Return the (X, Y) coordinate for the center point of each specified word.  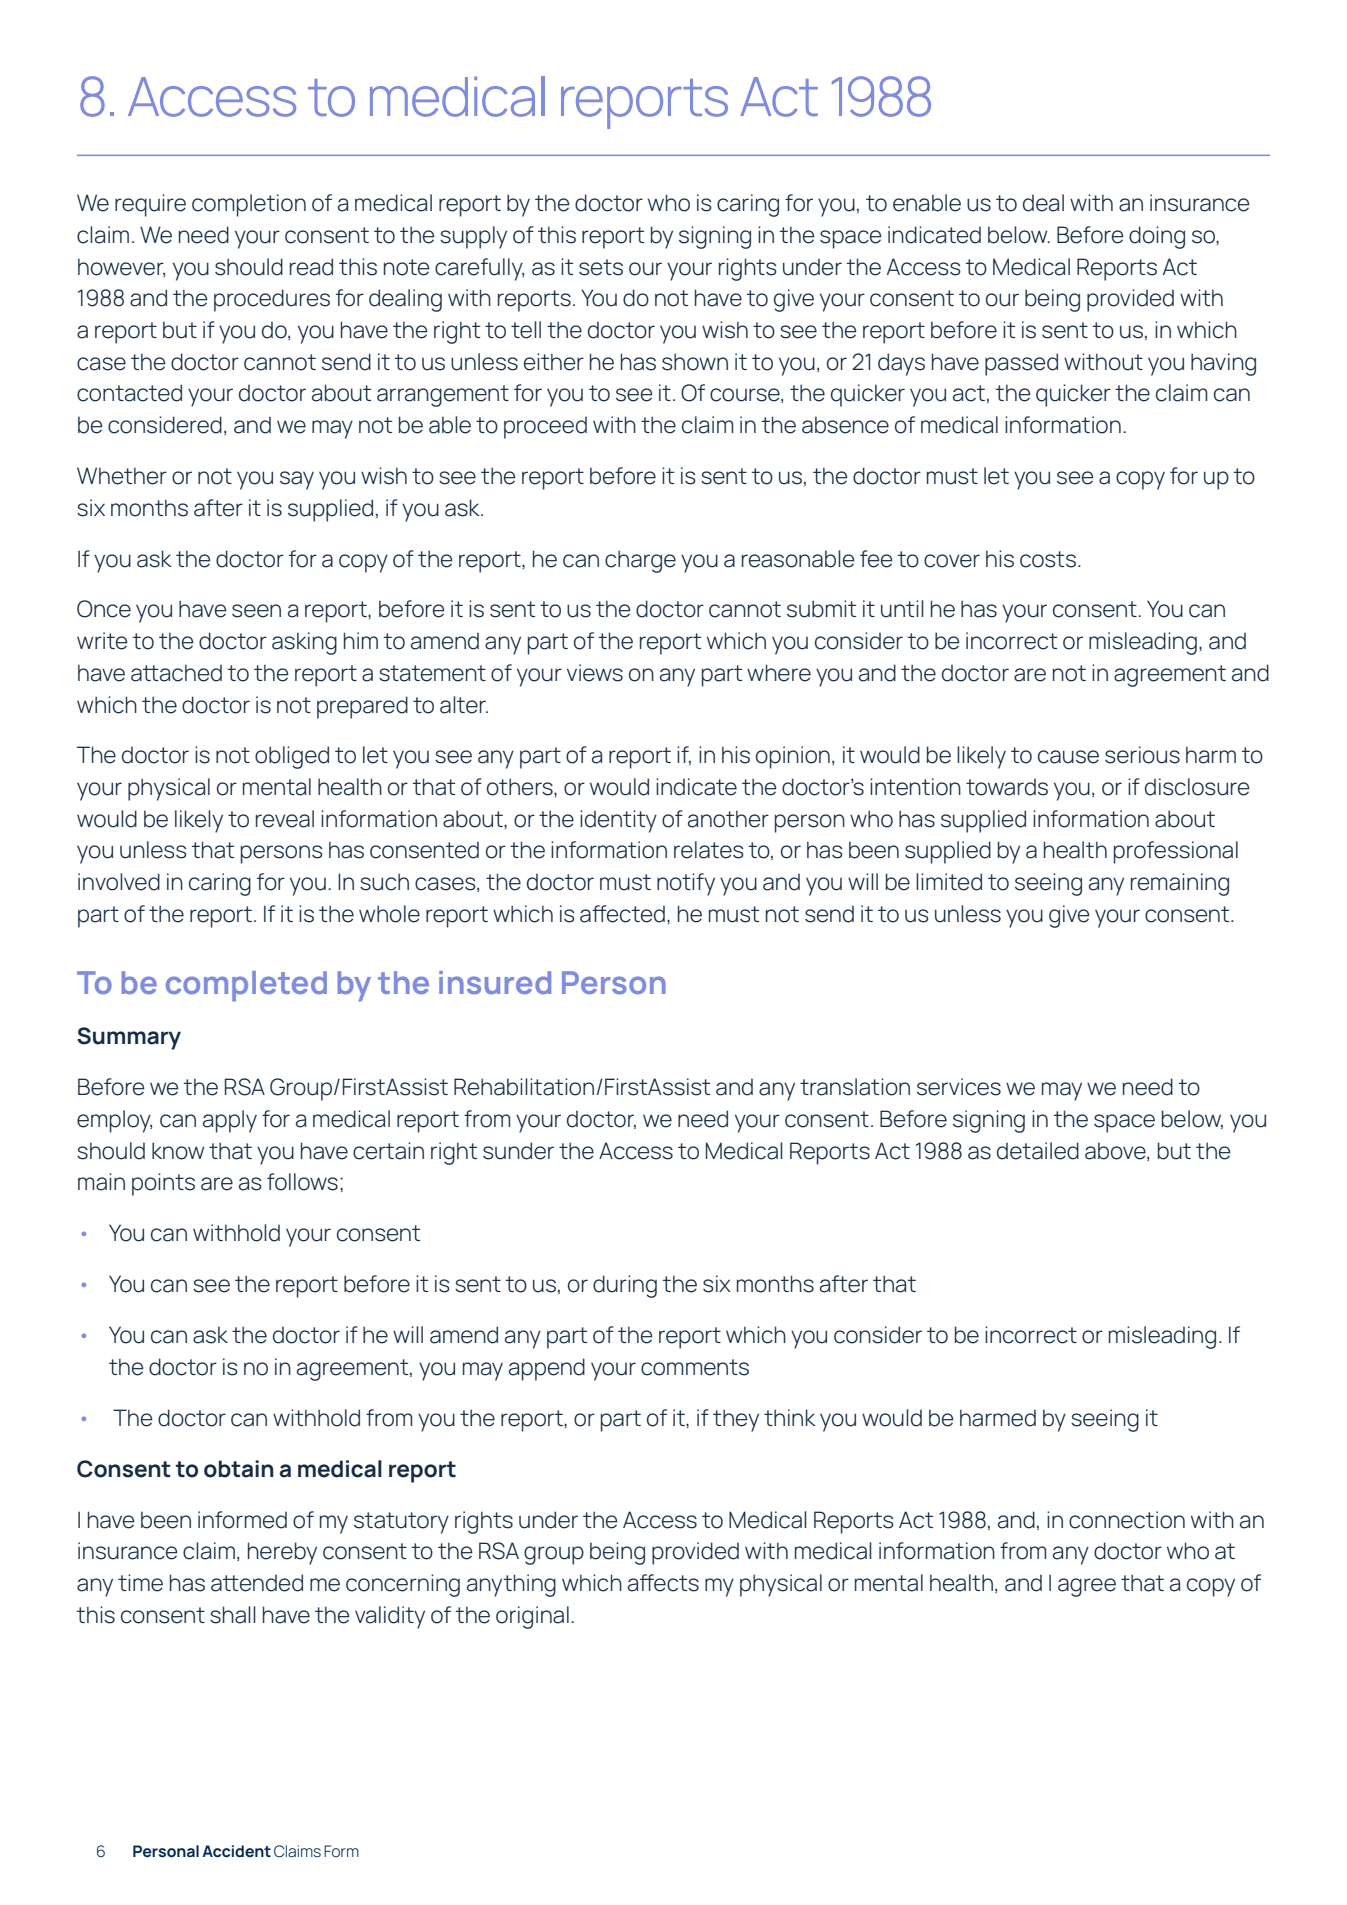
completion (249, 205)
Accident (236, 1851)
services (959, 1087)
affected (622, 914)
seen (256, 611)
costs (1048, 559)
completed (246, 986)
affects (663, 1583)
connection (1127, 1520)
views (595, 673)
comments (695, 1367)
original (532, 1617)
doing (1157, 237)
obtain (239, 1469)
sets (601, 267)
